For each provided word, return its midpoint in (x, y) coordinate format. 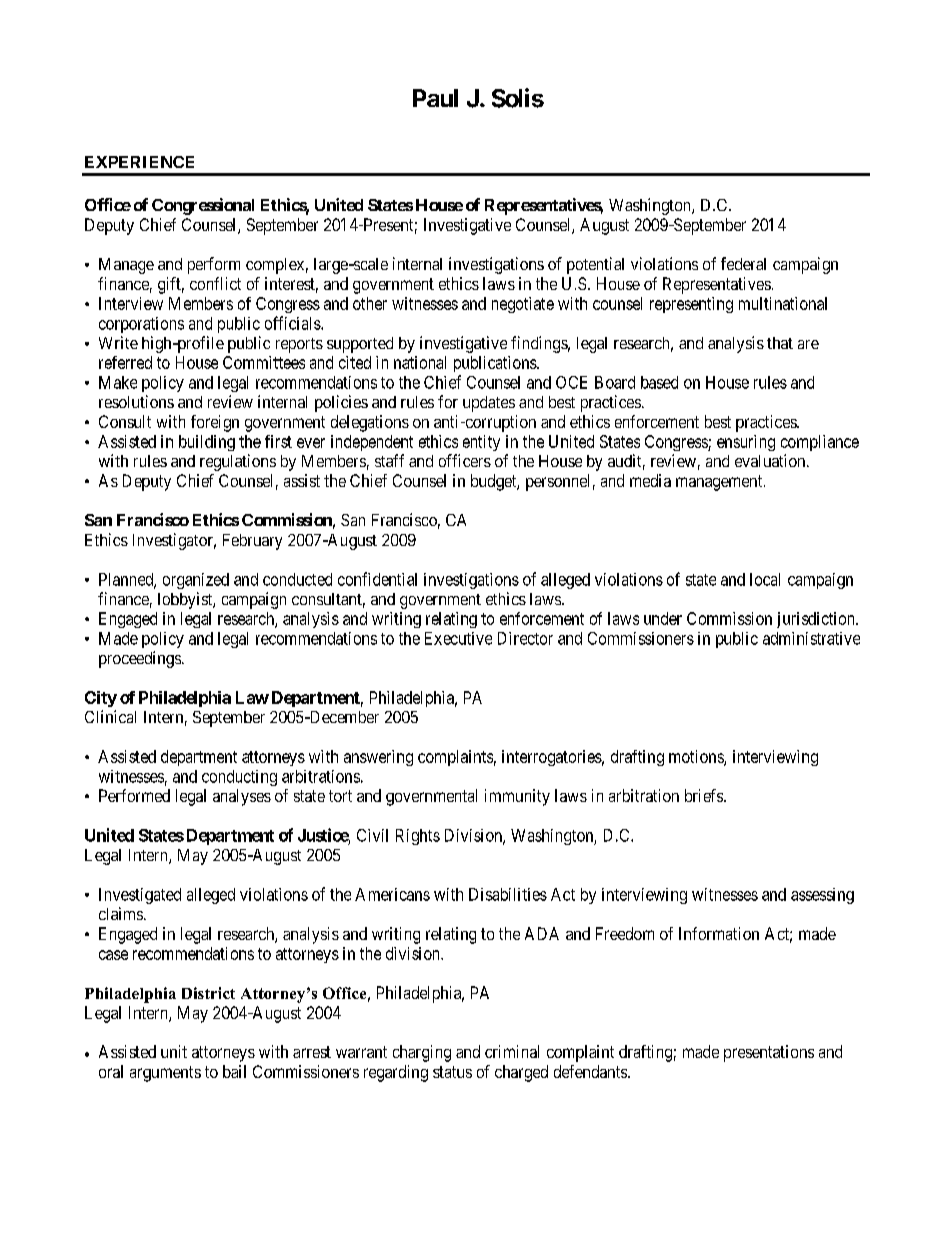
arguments (165, 1074)
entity (481, 443)
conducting (239, 778)
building (207, 443)
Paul (435, 98)
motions (697, 757)
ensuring (746, 443)
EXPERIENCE (139, 162)
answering (378, 758)
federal (743, 263)
